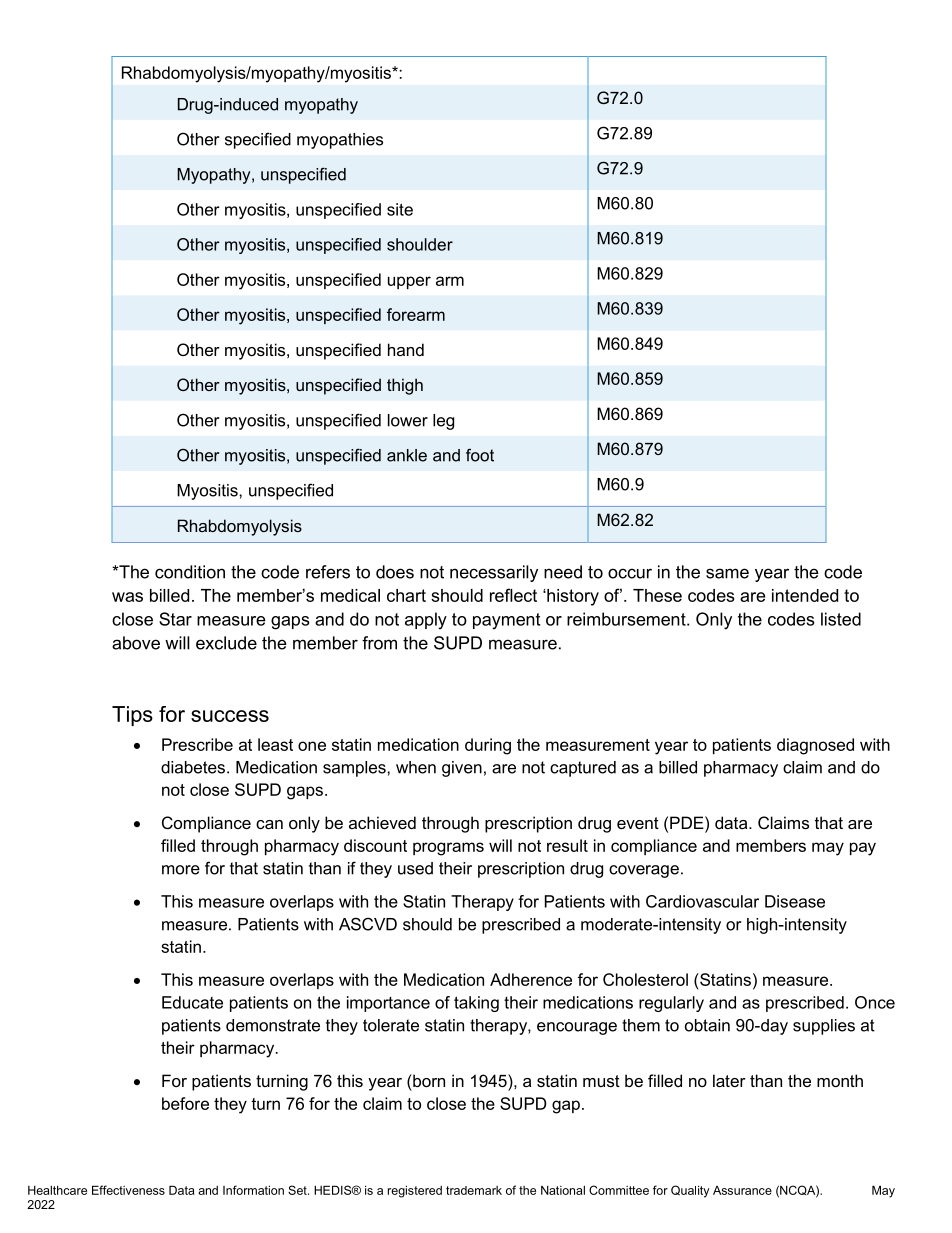 The width and height of the screenshot is (952, 1233). Describe the element at coordinates (474, 1190) in the screenshot. I see `trademark` at that location.
